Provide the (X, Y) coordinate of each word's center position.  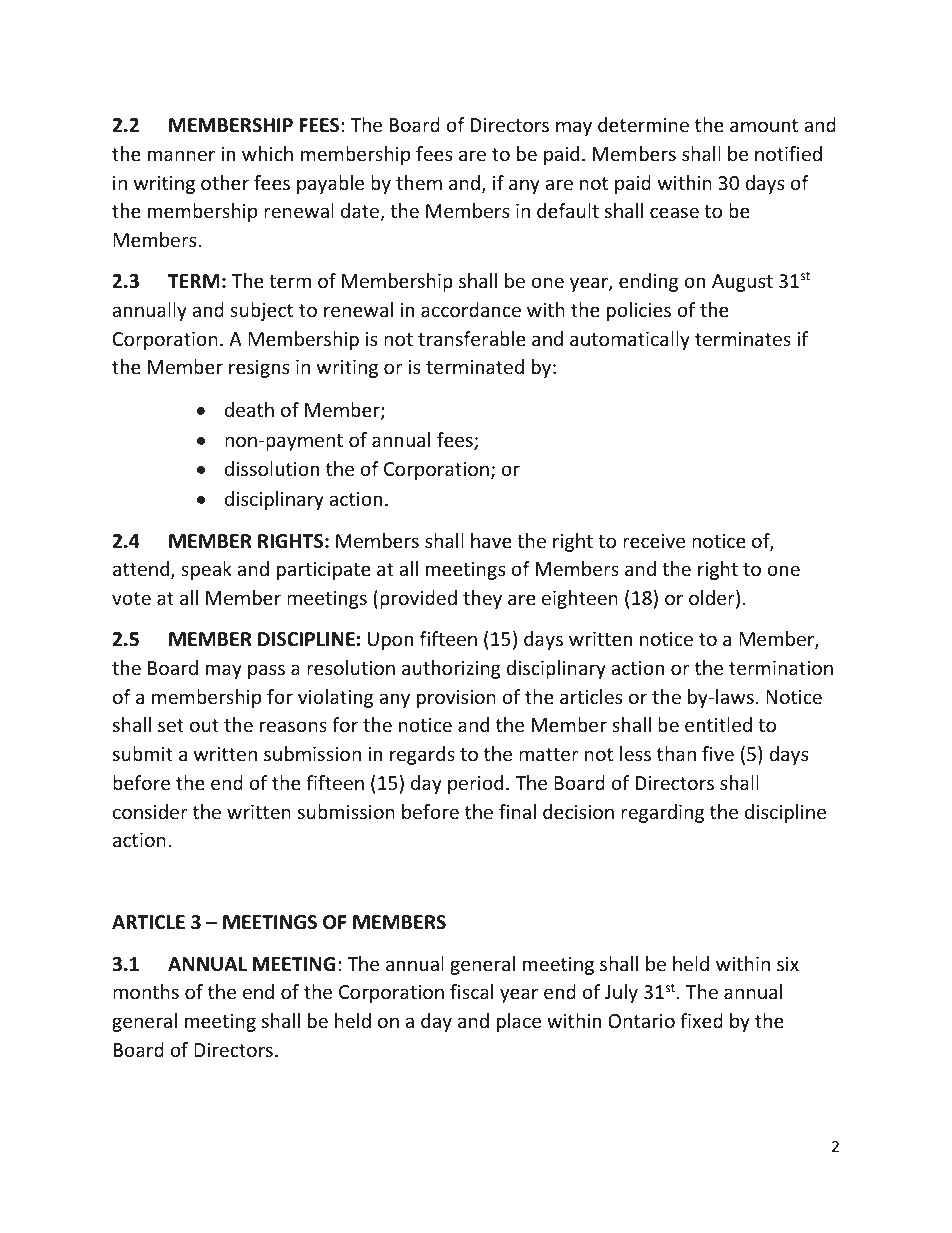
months (146, 991)
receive (654, 541)
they (482, 599)
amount (764, 125)
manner (181, 155)
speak (206, 570)
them (419, 182)
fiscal (471, 991)
